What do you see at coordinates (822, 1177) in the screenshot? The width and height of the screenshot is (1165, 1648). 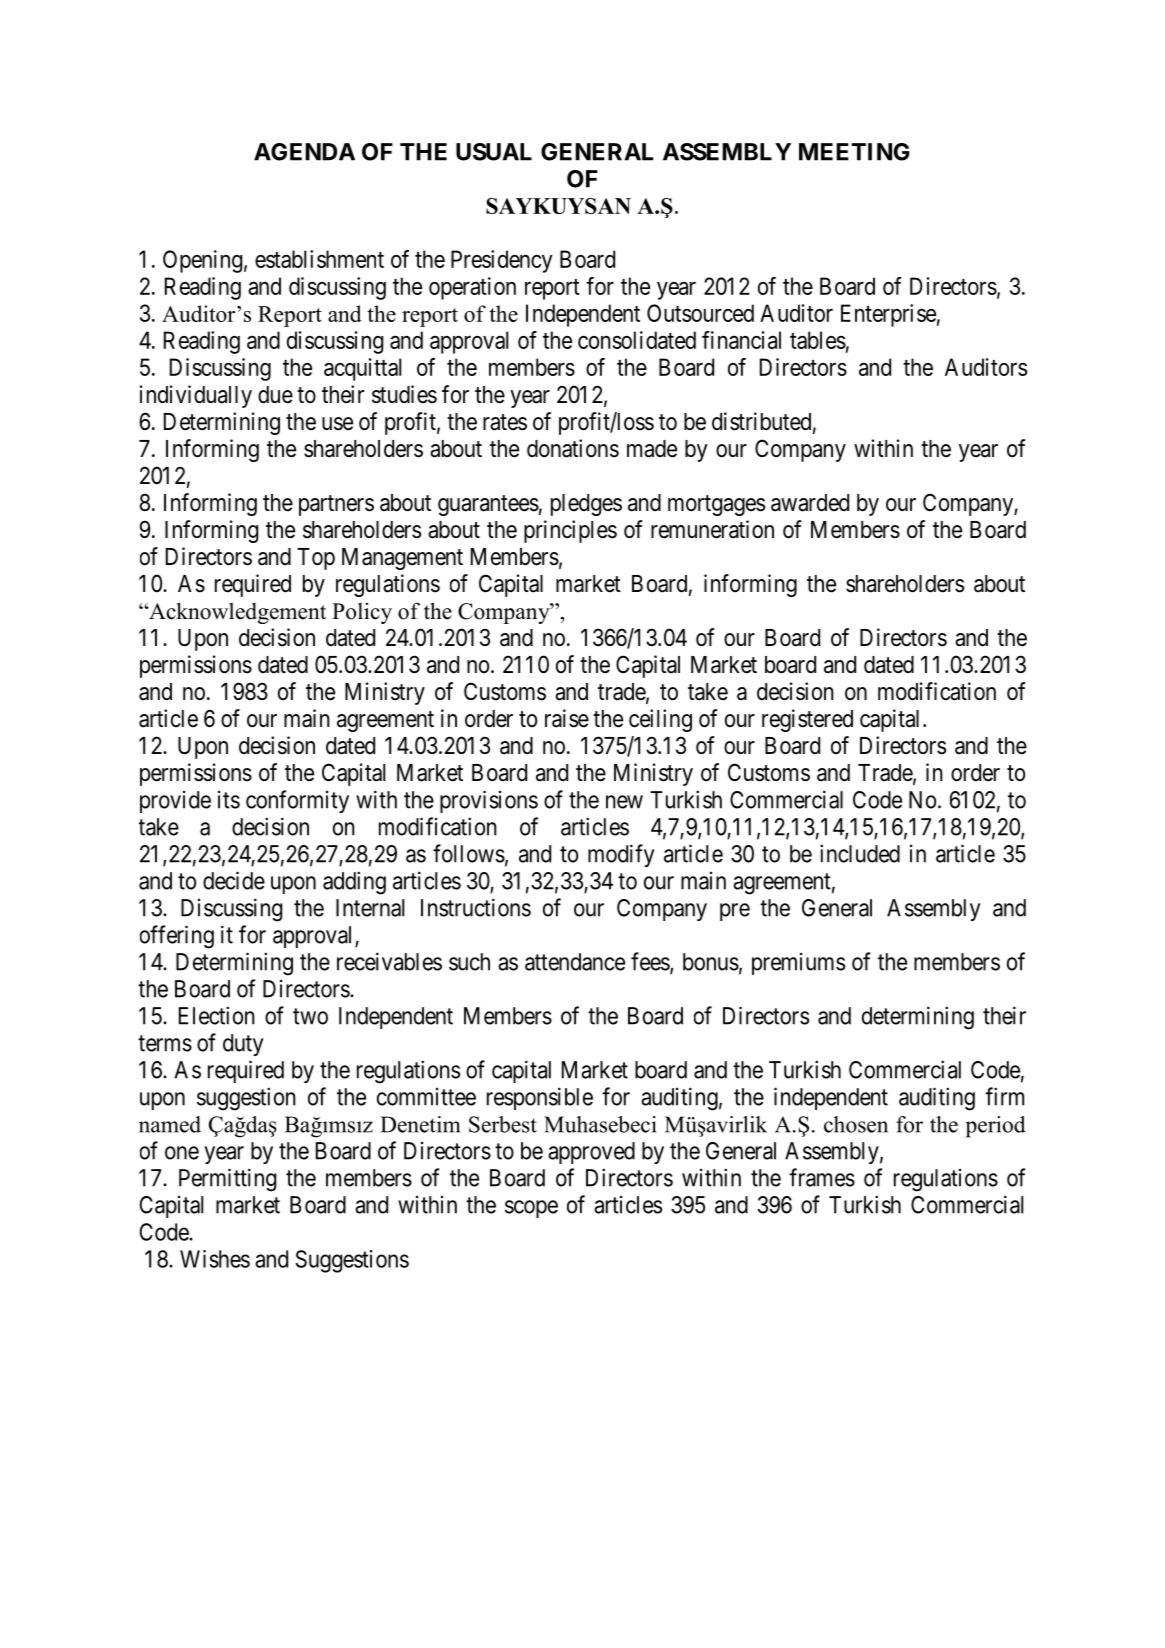 I see `frames` at bounding box center [822, 1177].
